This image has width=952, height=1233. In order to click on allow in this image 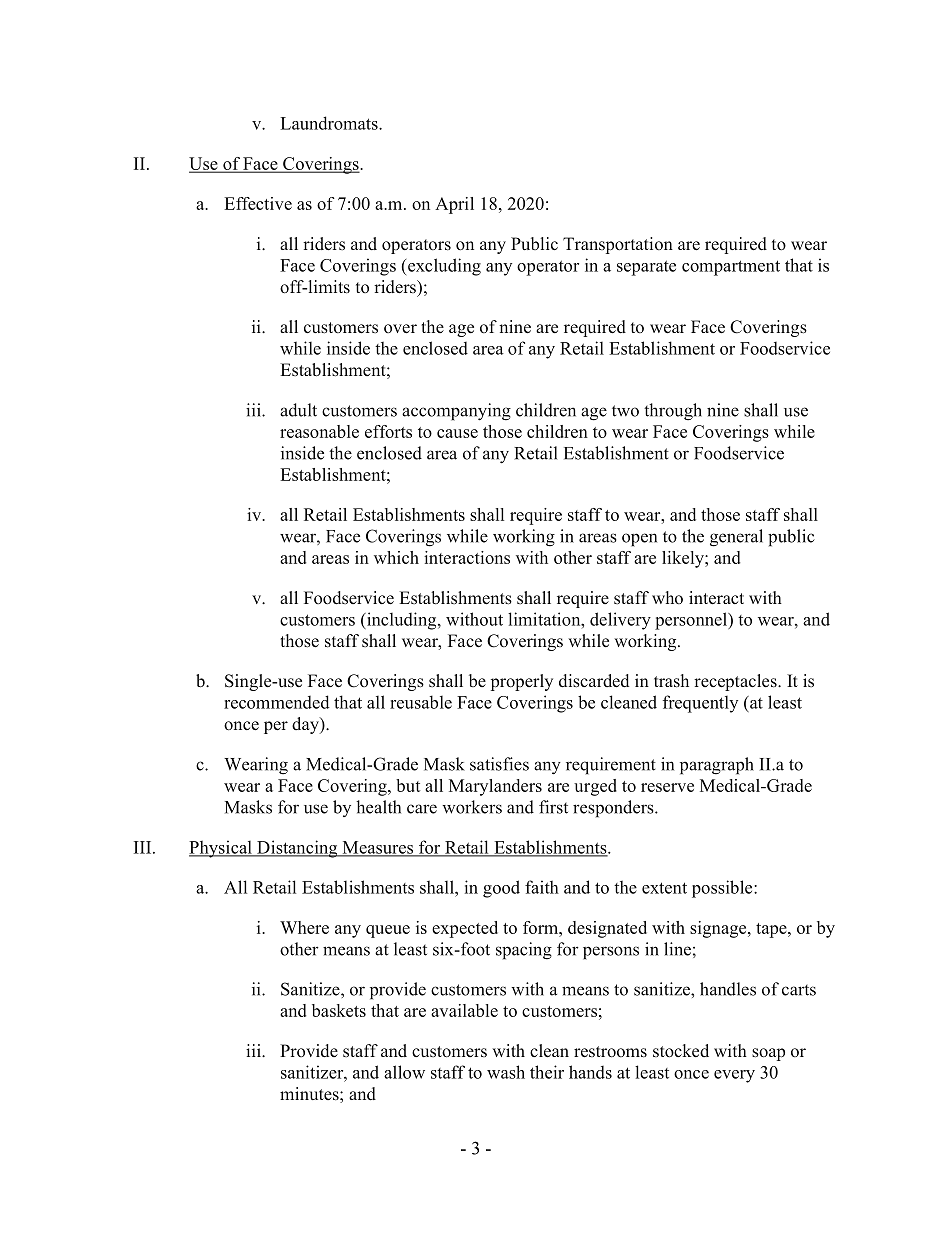, I will do `click(404, 1072)`.
